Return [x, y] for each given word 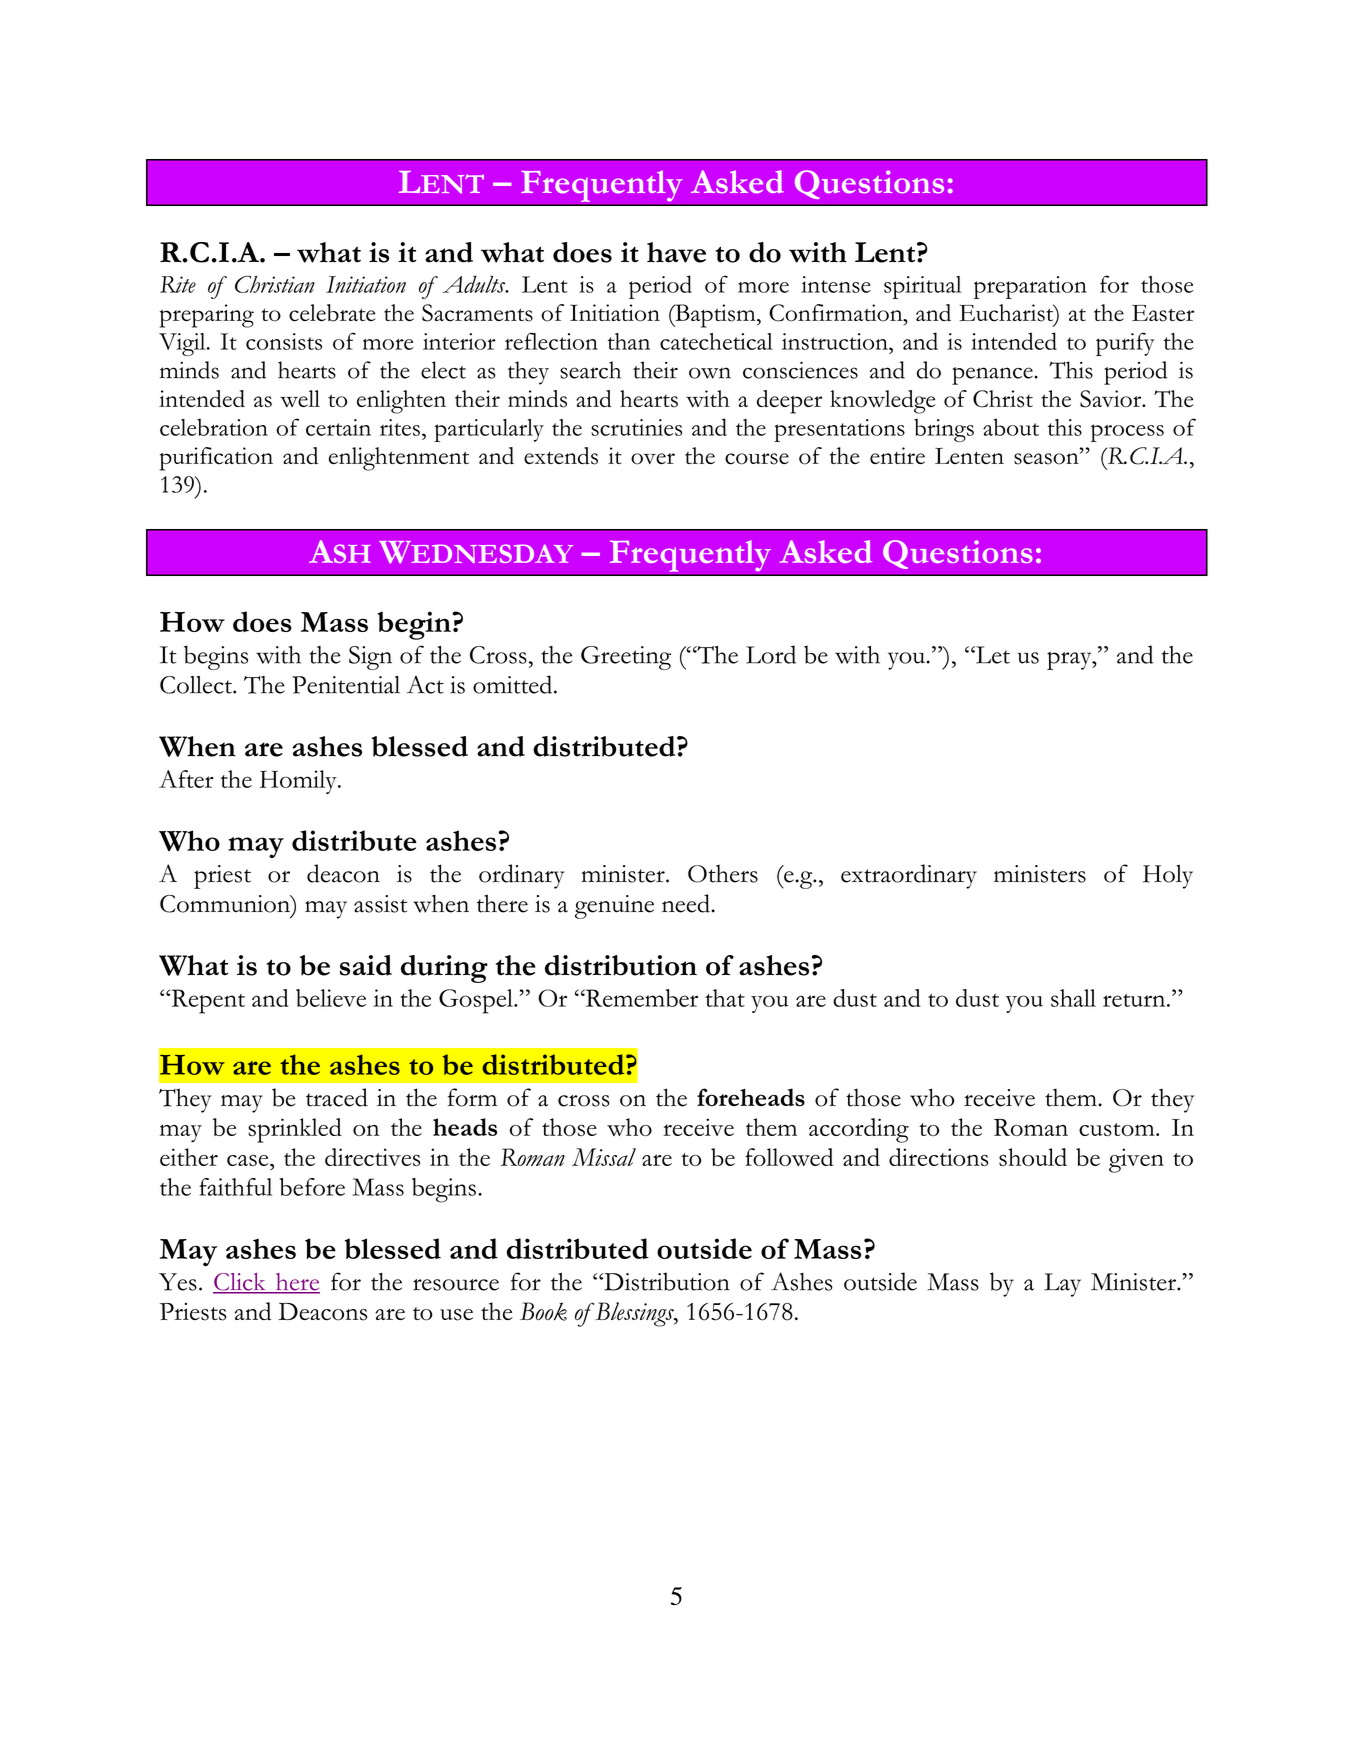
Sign [370, 658]
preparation [1030, 287]
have [676, 252]
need [686, 903]
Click [240, 1283]
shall [1073, 998]
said [366, 965]
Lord [771, 654]
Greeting [626, 658]
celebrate [332, 313]
